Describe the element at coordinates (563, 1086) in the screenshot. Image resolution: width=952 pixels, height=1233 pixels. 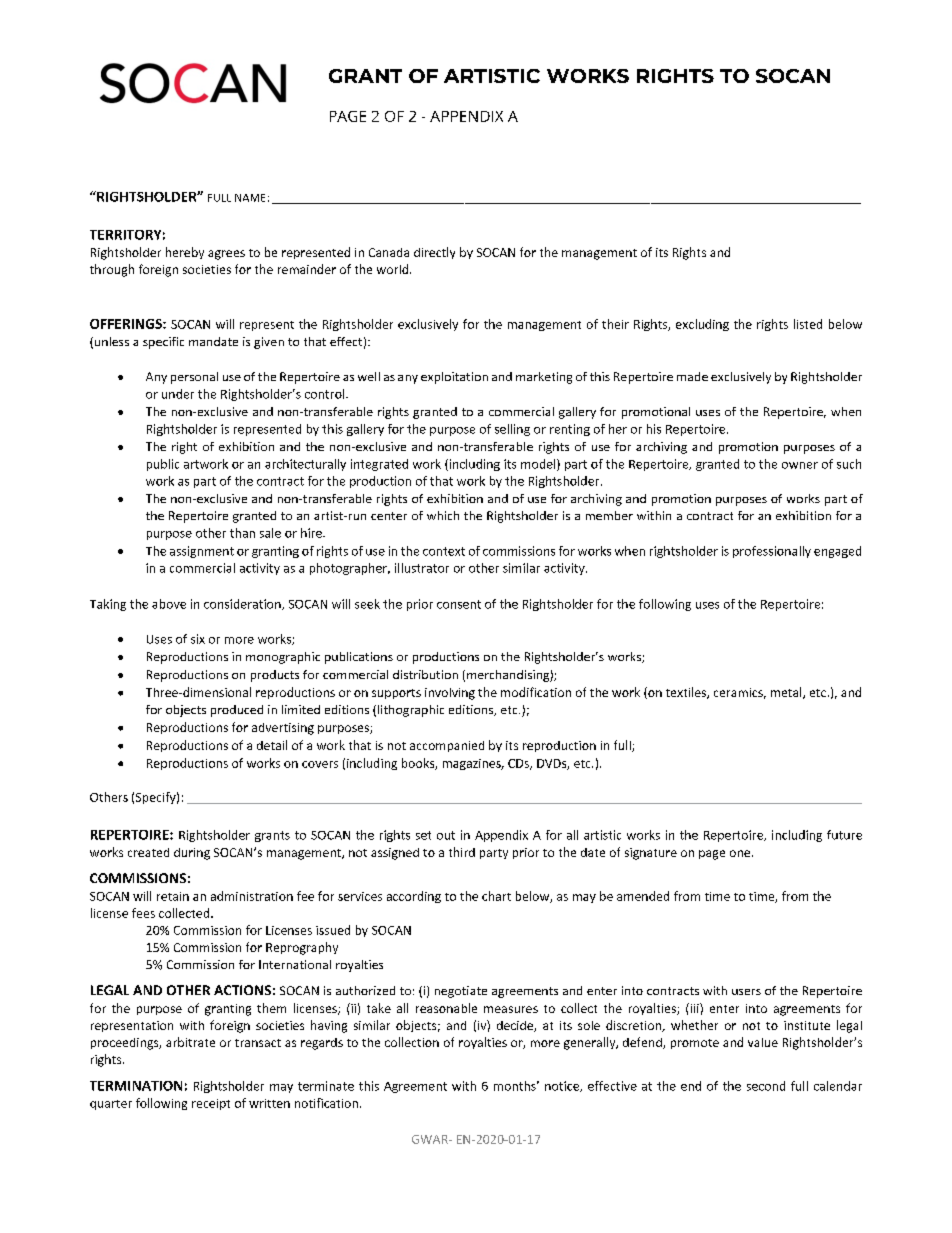
I see `notice` at that location.
